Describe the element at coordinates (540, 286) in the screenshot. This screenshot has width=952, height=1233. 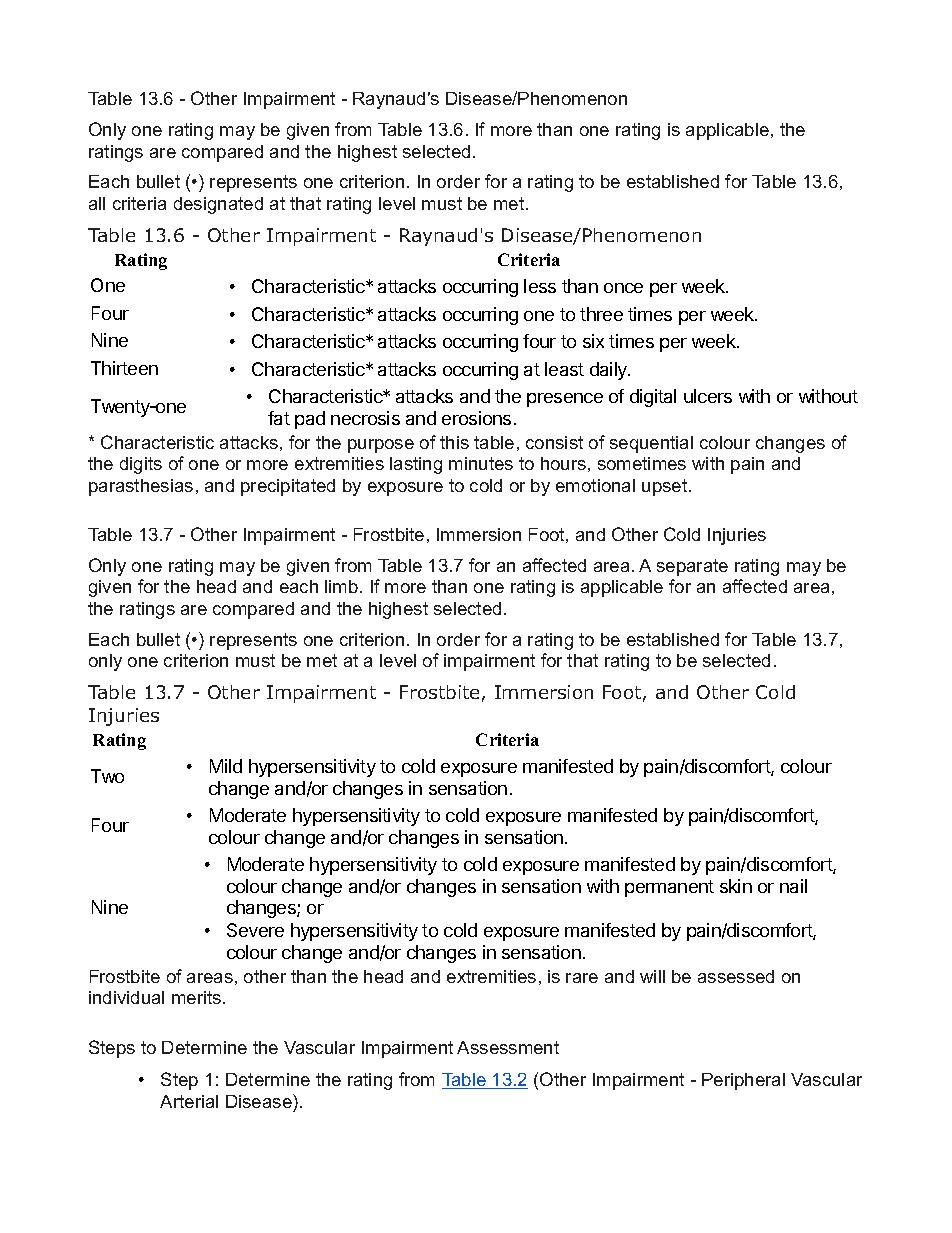
I see `less` at that location.
